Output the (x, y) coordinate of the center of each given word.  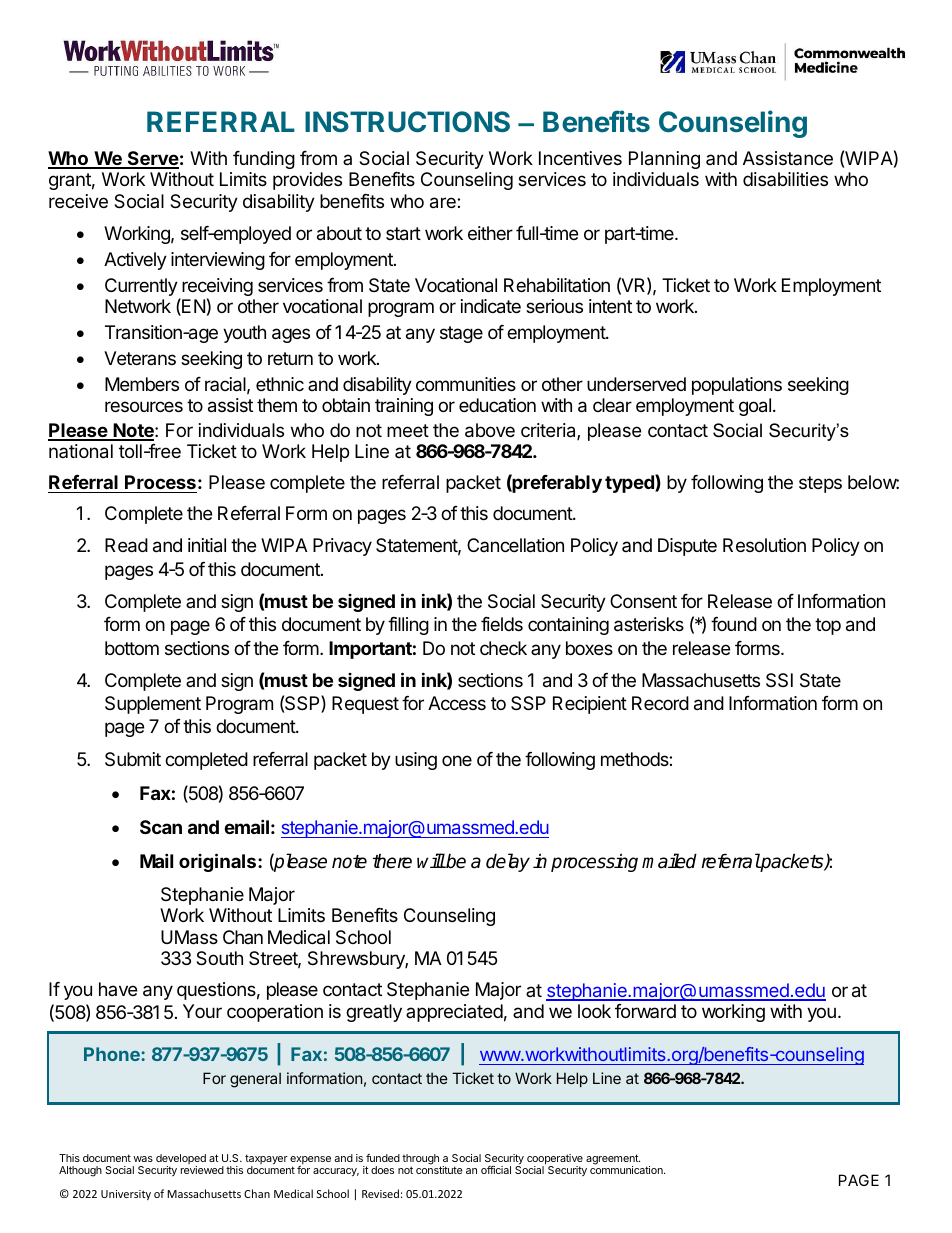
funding (264, 160)
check (503, 648)
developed (181, 1160)
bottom (132, 648)
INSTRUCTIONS (407, 121)
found (734, 624)
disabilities (785, 179)
